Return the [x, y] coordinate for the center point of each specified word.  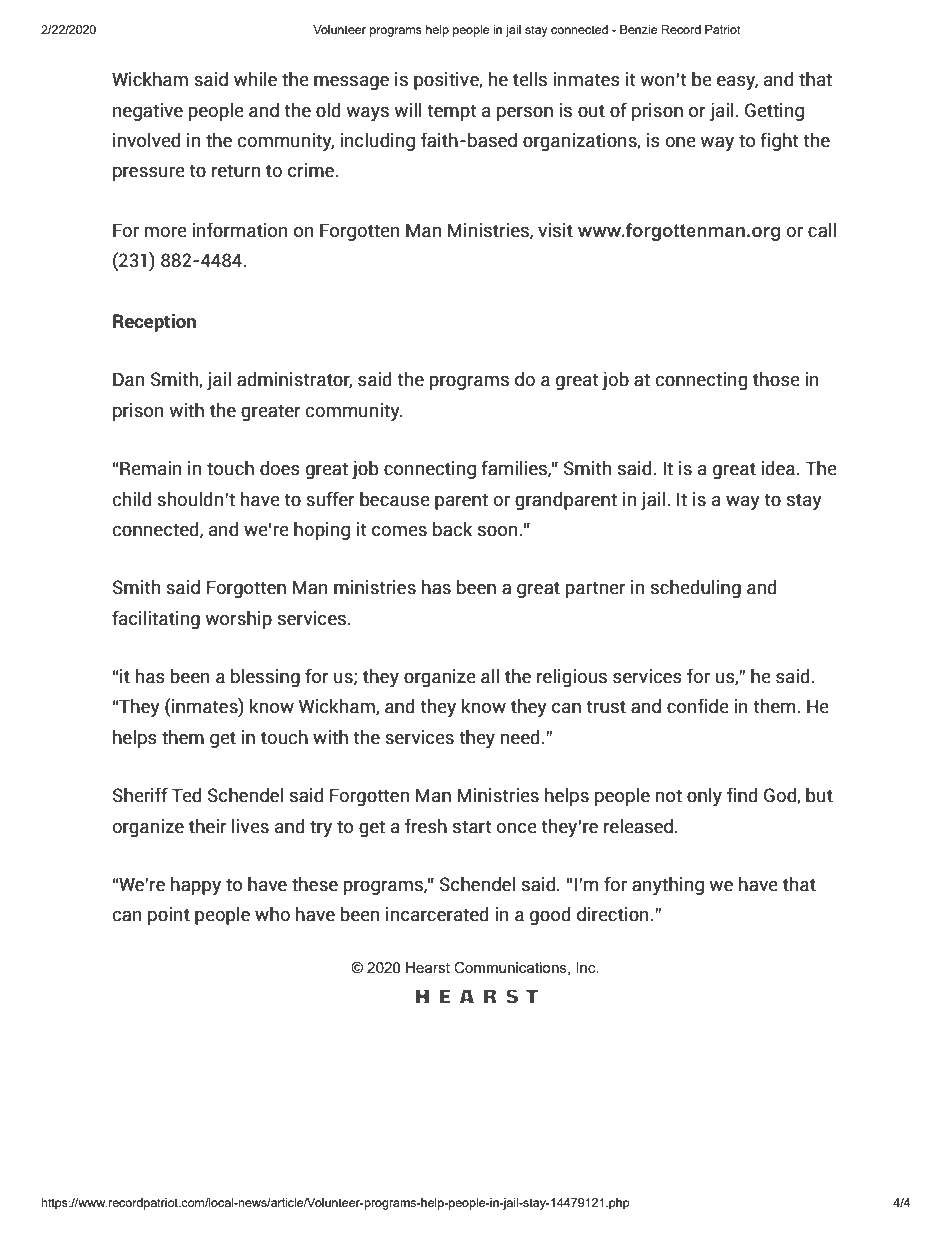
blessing [265, 677]
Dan [128, 380]
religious [572, 677]
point [169, 916]
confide [697, 706]
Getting [774, 112]
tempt [451, 113]
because [394, 499]
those [776, 379]
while [255, 79]
